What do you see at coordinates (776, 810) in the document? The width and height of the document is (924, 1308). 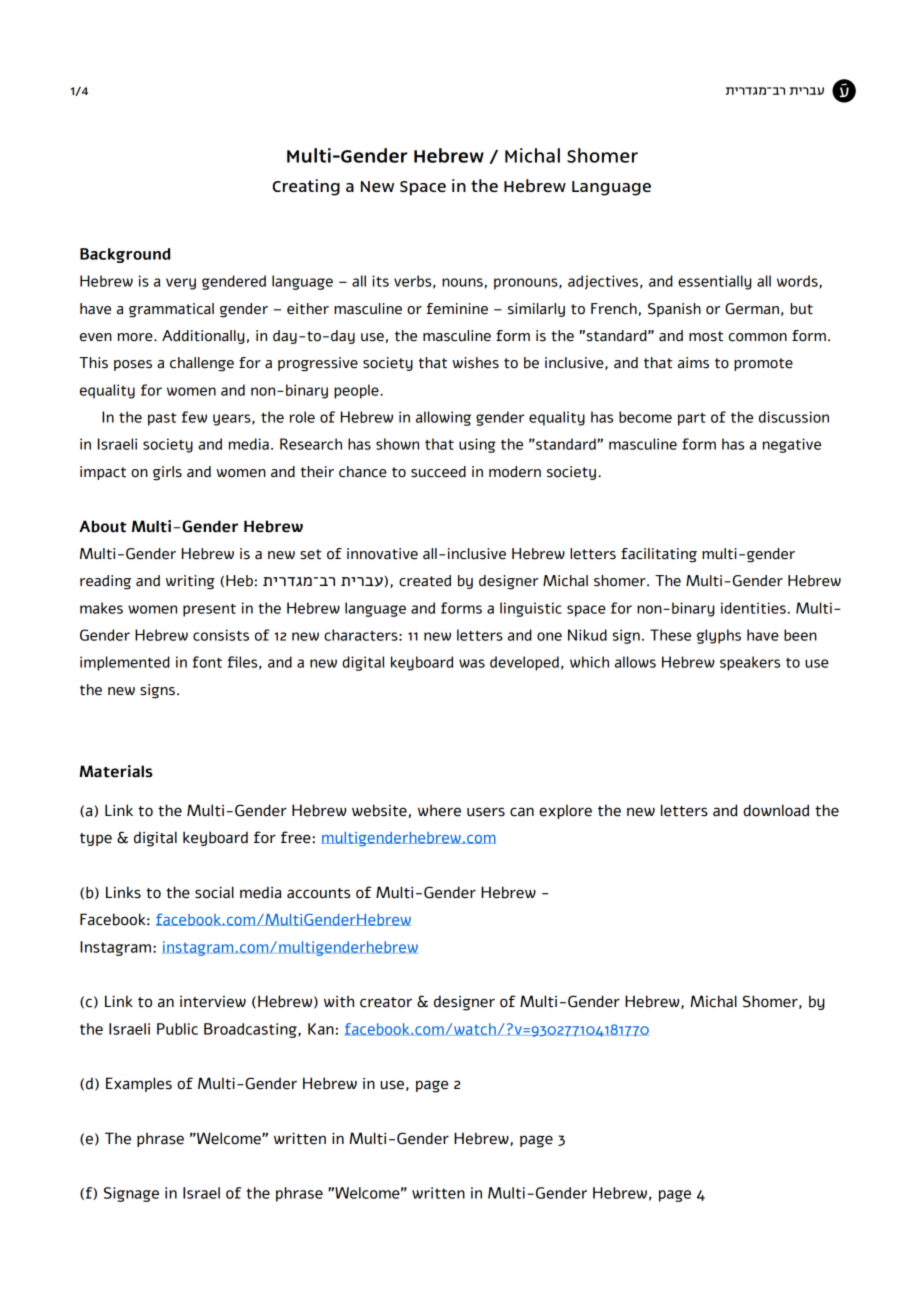 I see `download` at bounding box center [776, 810].
